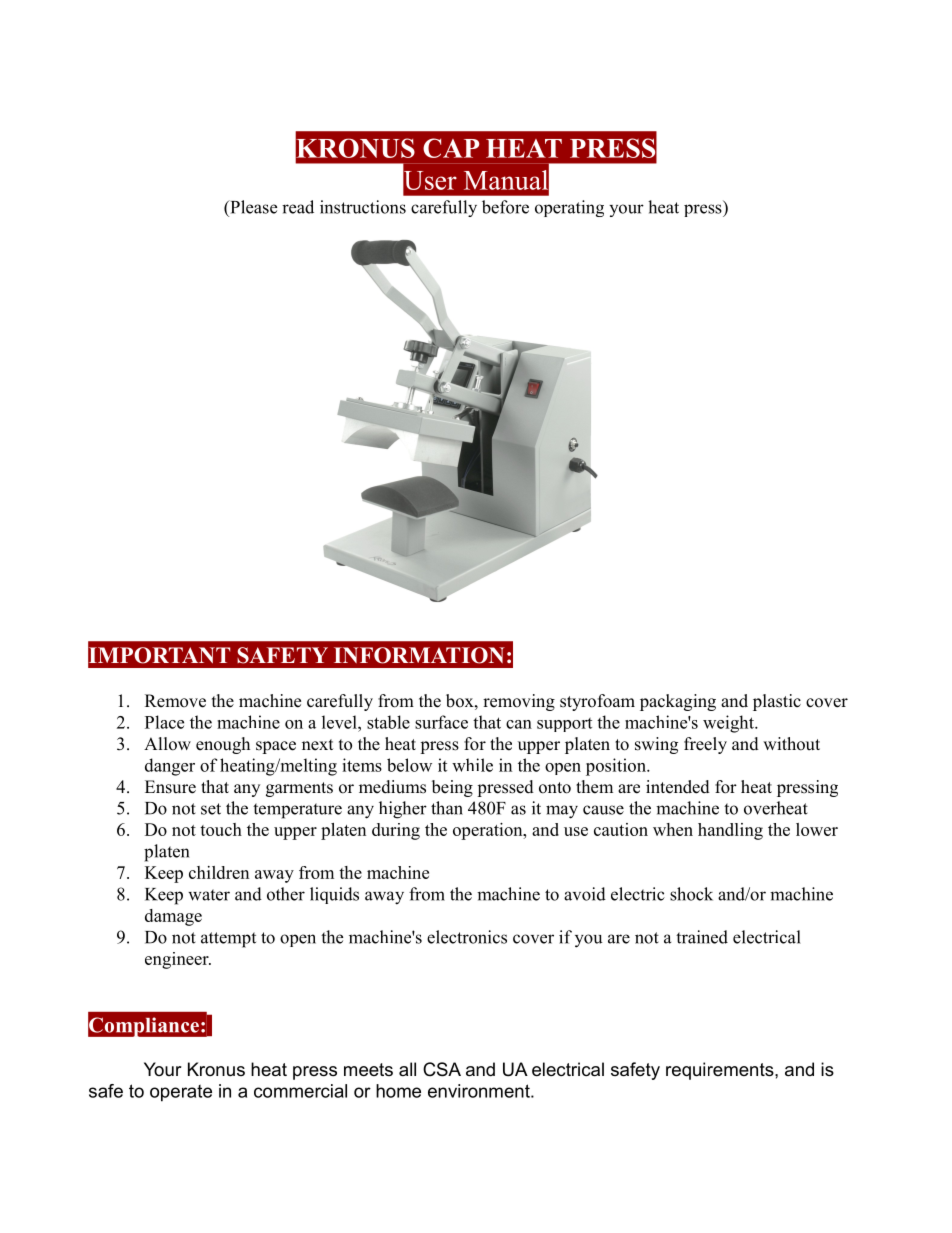 The width and height of the page is (952, 1233). What do you see at coordinates (252, 207) in the page?
I see `Please` at bounding box center [252, 207].
